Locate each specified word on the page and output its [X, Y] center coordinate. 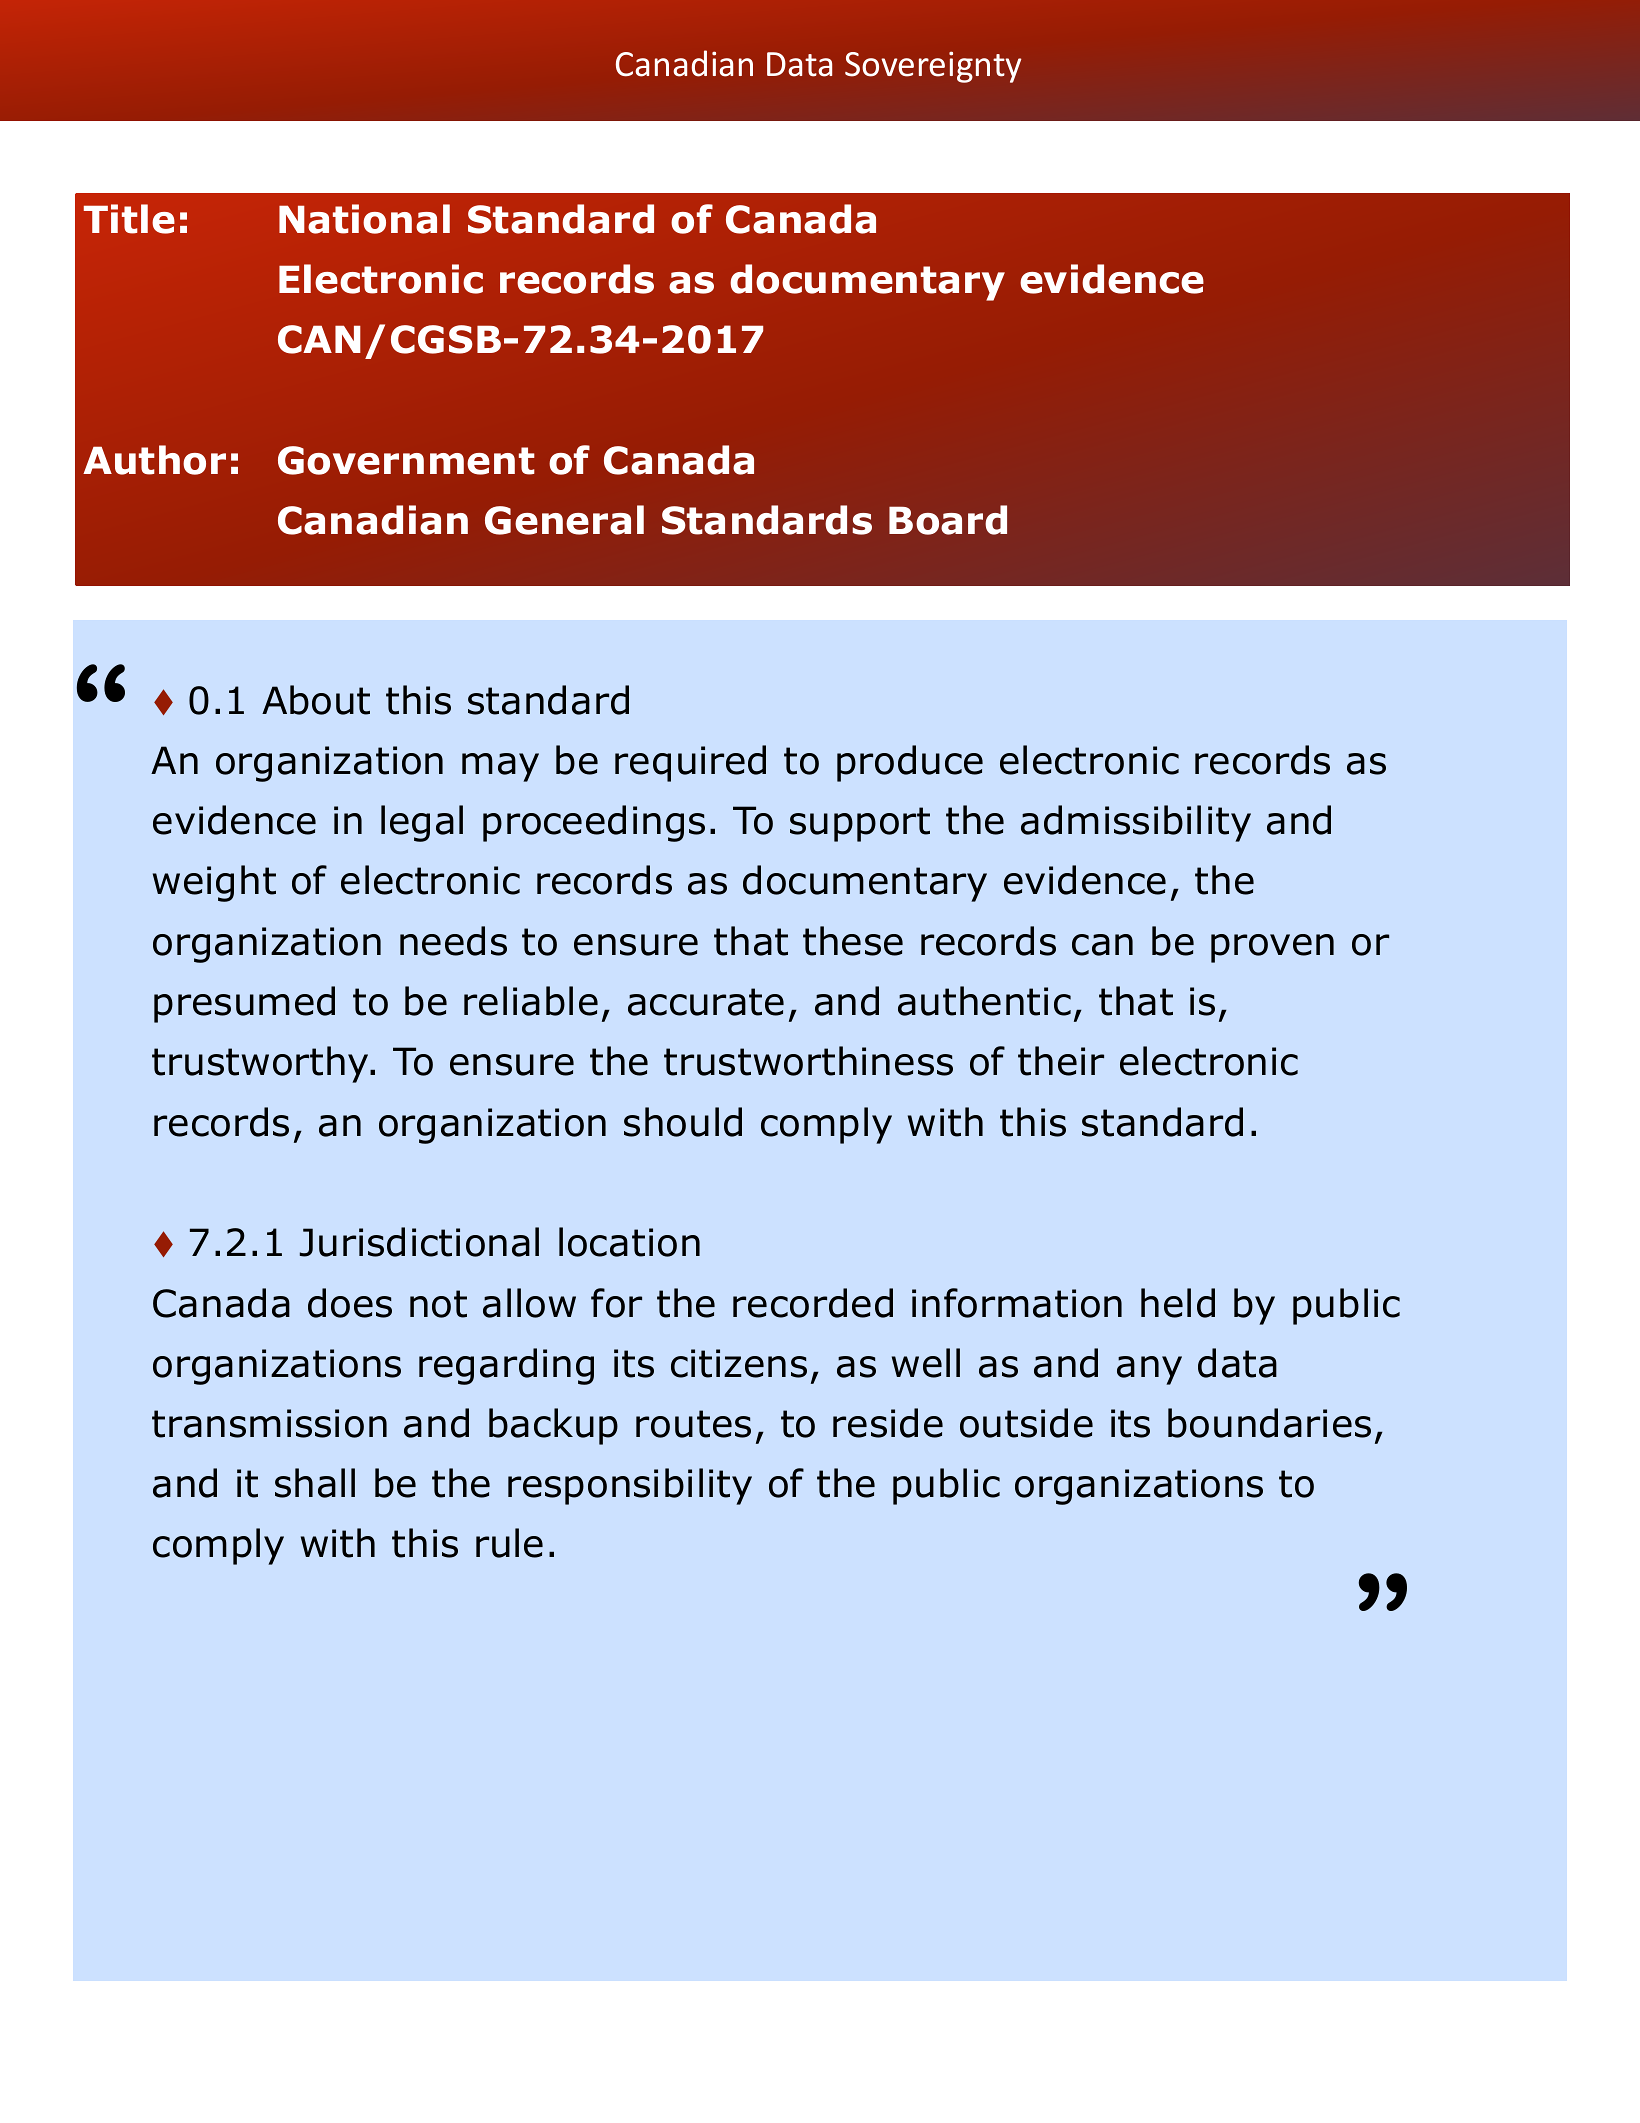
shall [315, 1483]
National [364, 219]
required [690, 763]
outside [1026, 1423]
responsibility [630, 1486]
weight [214, 883]
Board [948, 520]
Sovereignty [933, 67]
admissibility [1136, 823]
